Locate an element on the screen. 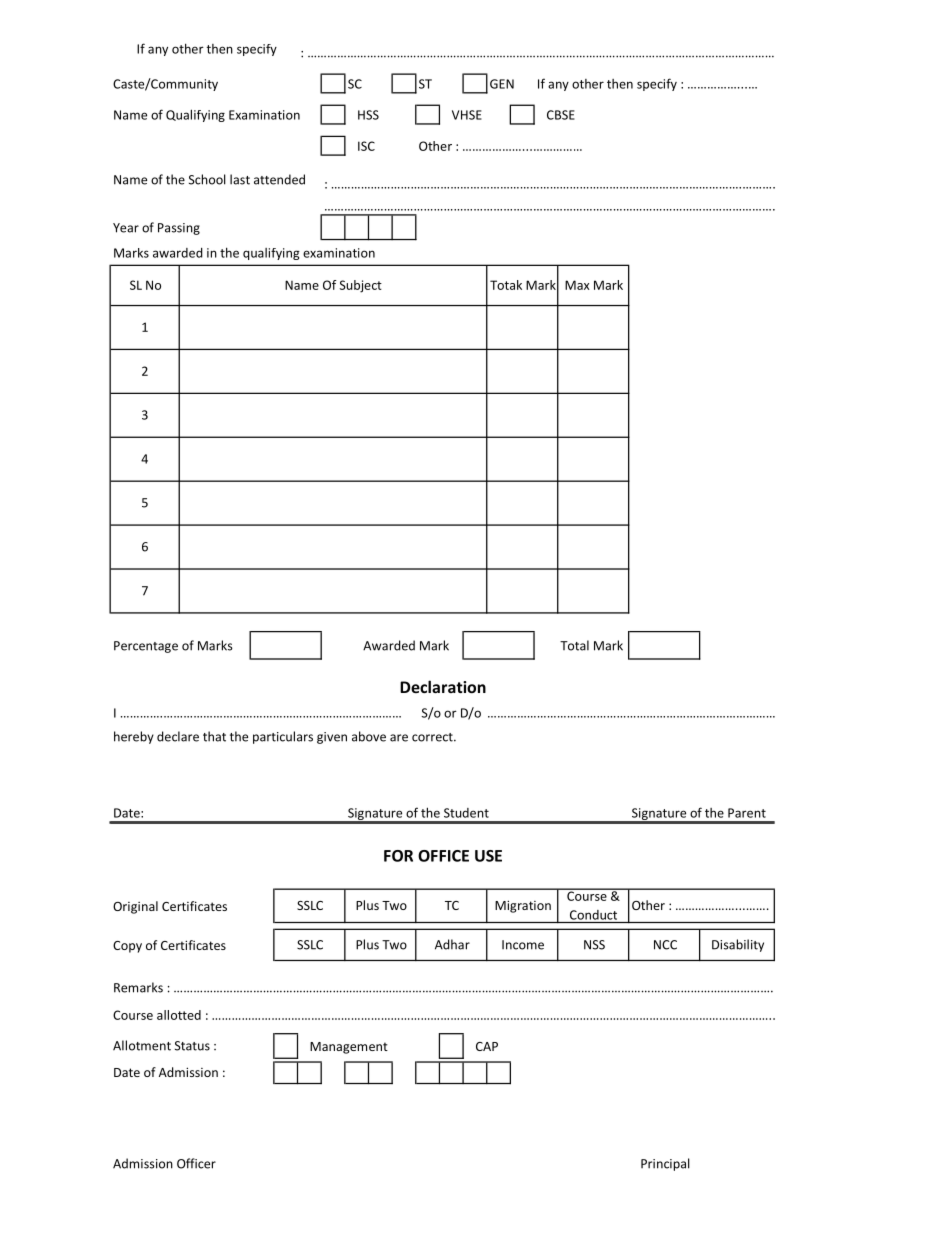  Principal is located at coordinates (665, 1164).
